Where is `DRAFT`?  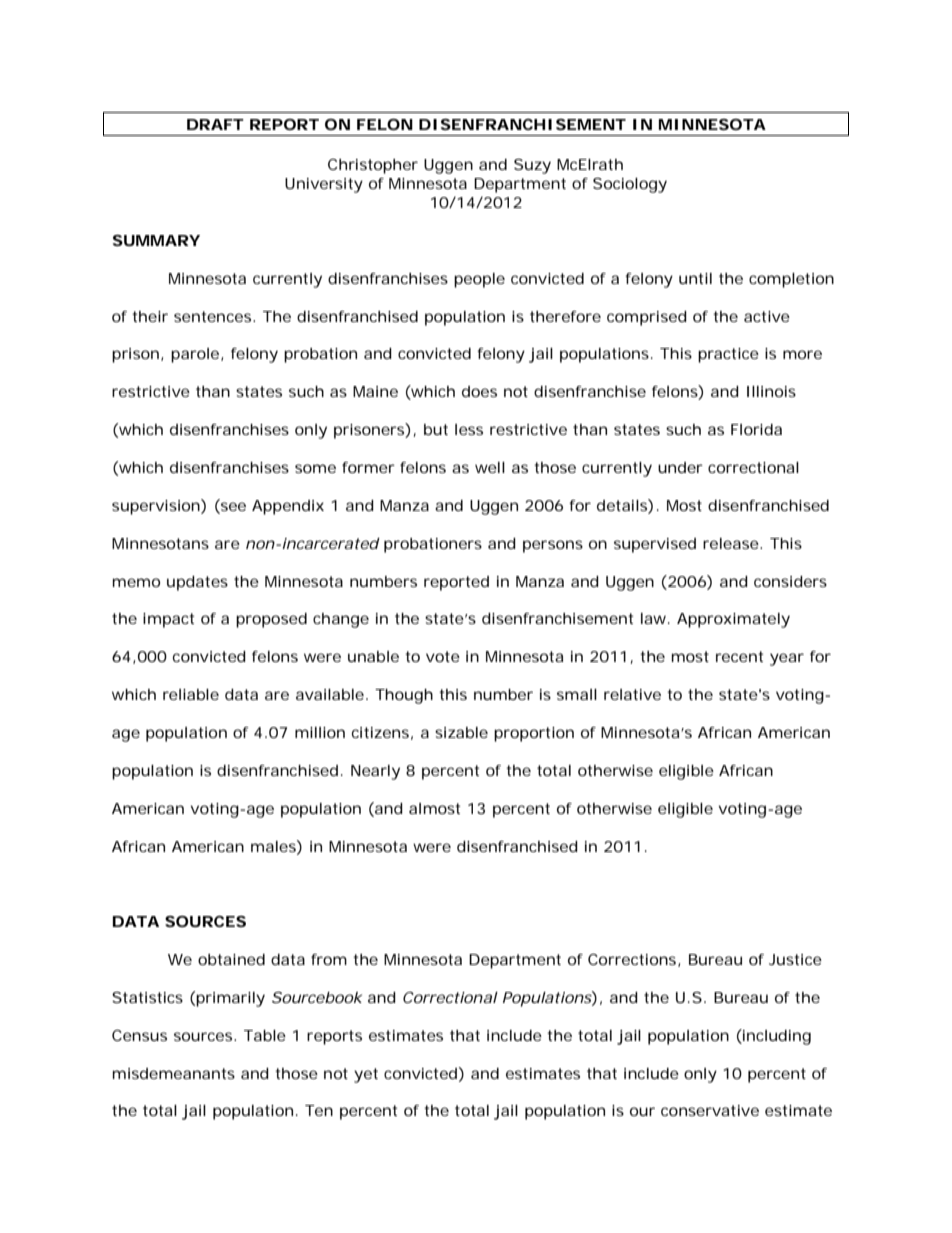
DRAFT is located at coordinates (215, 124).
